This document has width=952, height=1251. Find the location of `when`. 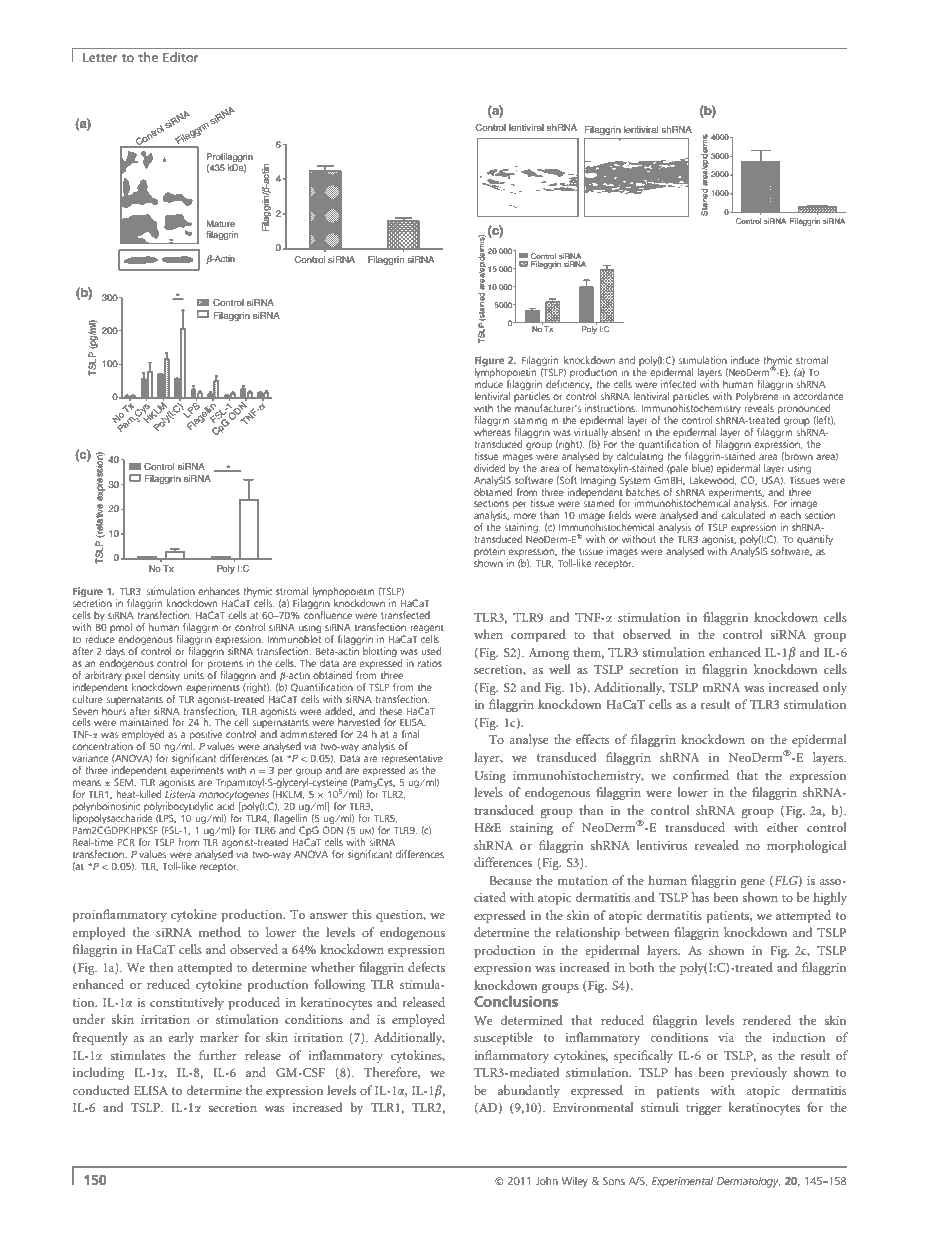

when is located at coordinates (488, 634).
